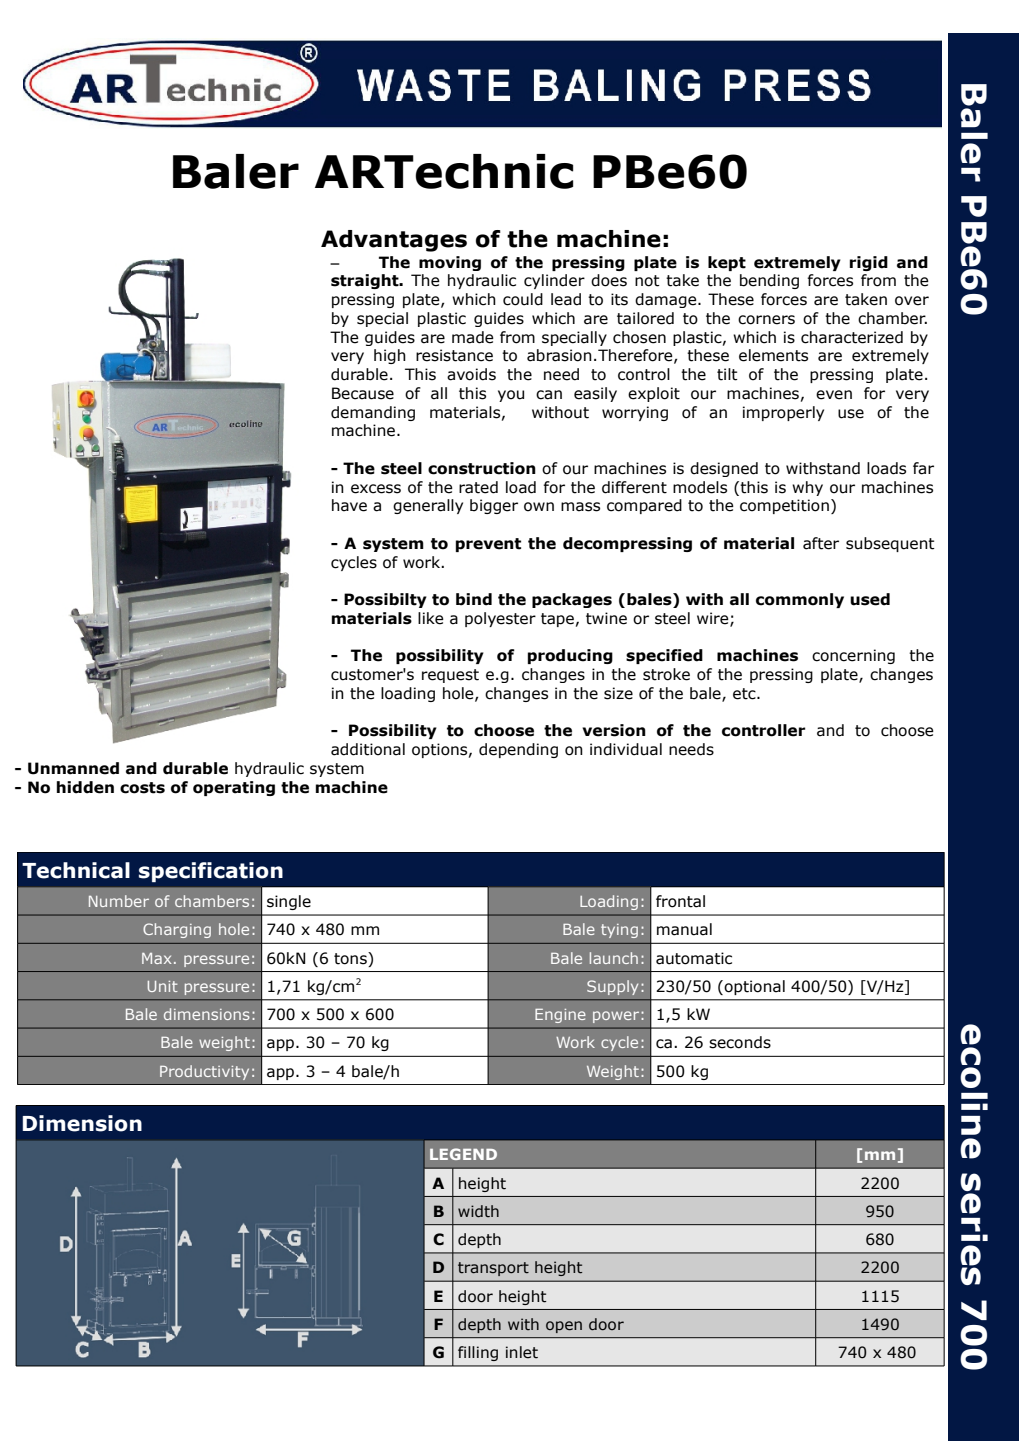 Image resolution: width=1019 pixels, height=1442 pixels. I want to click on filling, so click(478, 1353).
